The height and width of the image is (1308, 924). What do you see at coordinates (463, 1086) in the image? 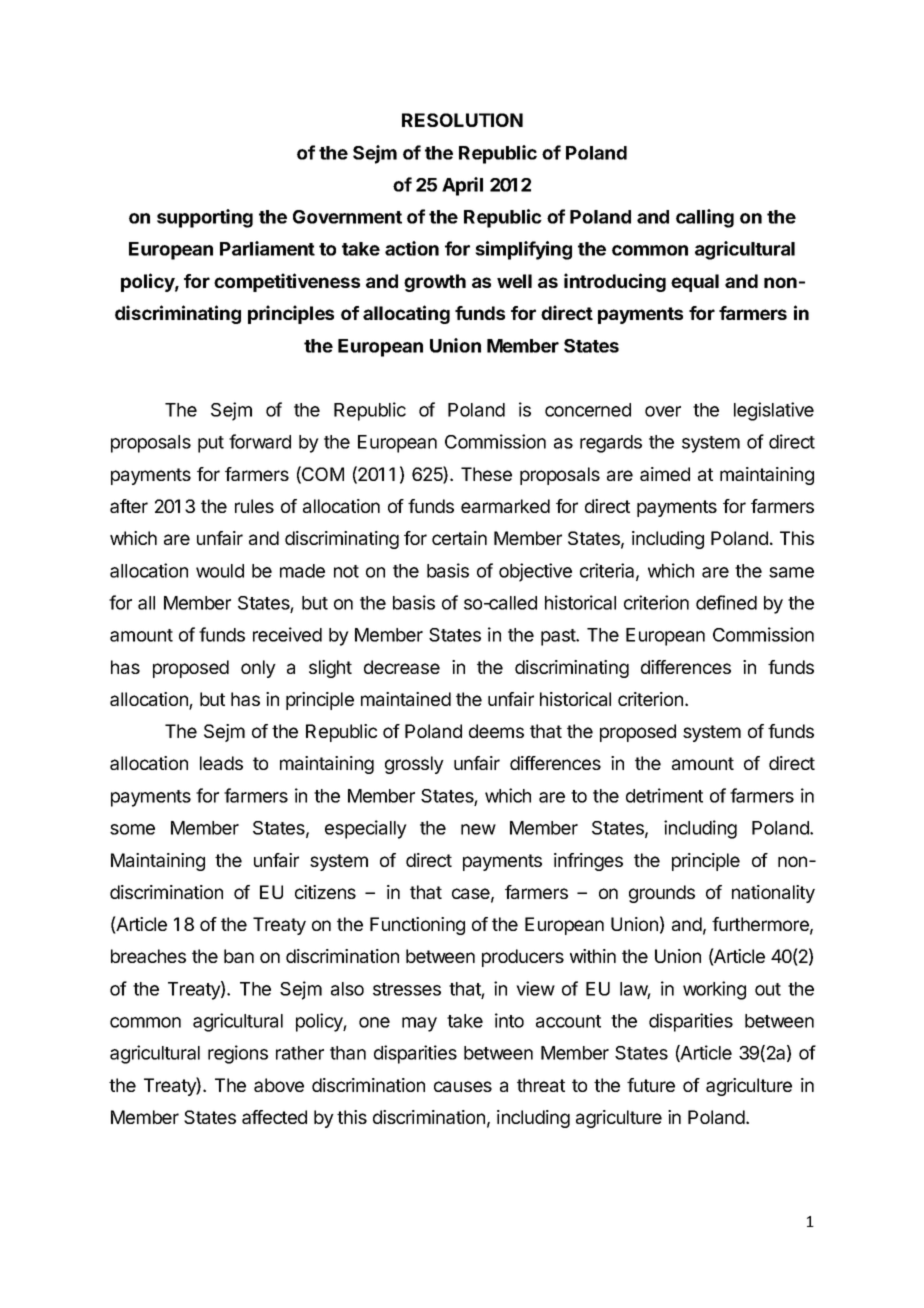
I see `causes` at bounding box center [463, 1086].
